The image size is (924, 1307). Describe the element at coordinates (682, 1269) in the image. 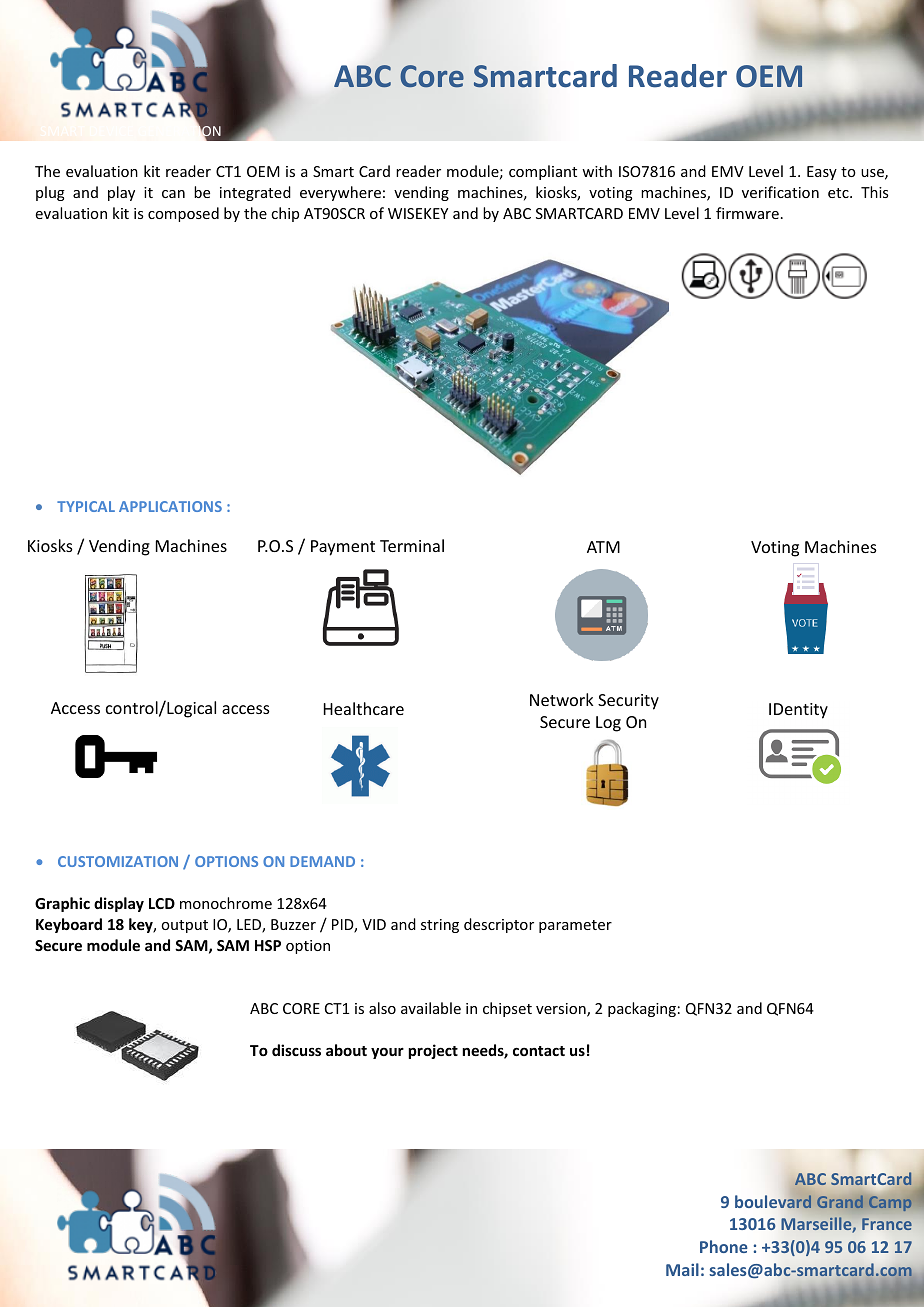

I see `Mail` at that location.
